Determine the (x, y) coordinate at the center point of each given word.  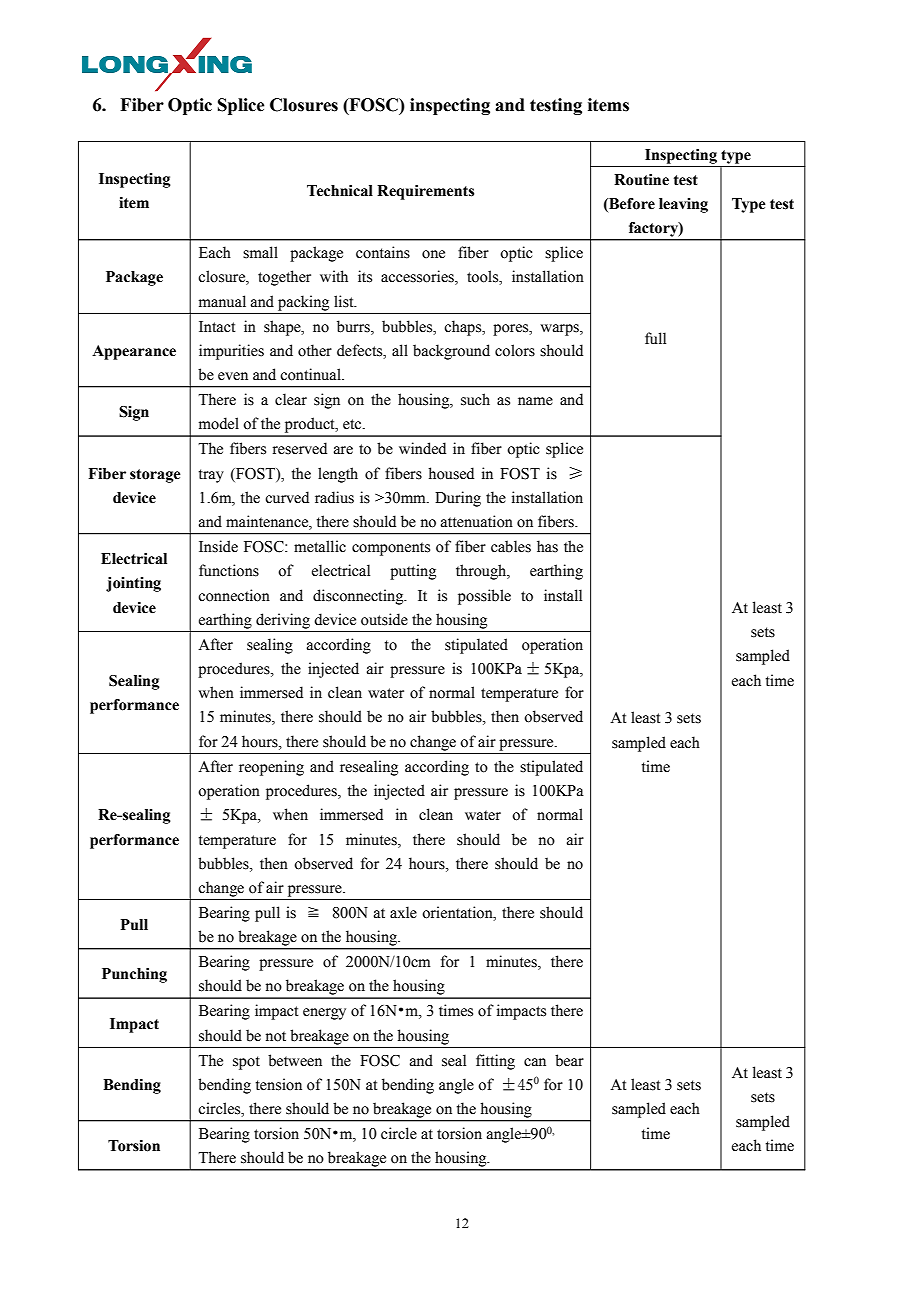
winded (422, 448)
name (535, 401)
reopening (271, 768)
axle (403, 912)
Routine (641, 180)
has (547, 546)
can (535, 1062)
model (219, 423)
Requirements (425, 192)
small (260, 252)
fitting (495, 1062)
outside (384, 619)
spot (246, 1063)
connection (234, 595)
